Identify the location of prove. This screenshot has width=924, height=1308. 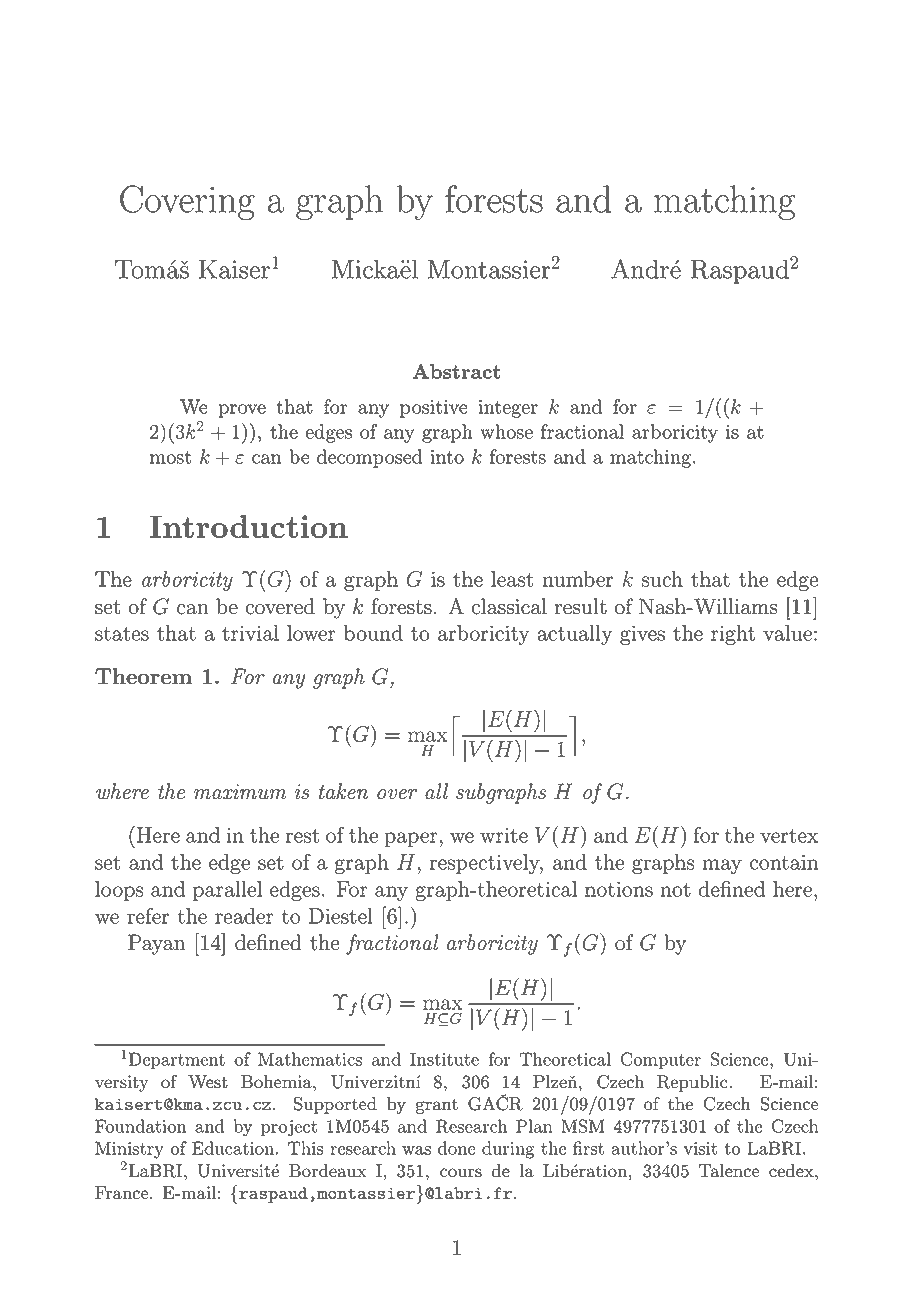
(242, 411).
